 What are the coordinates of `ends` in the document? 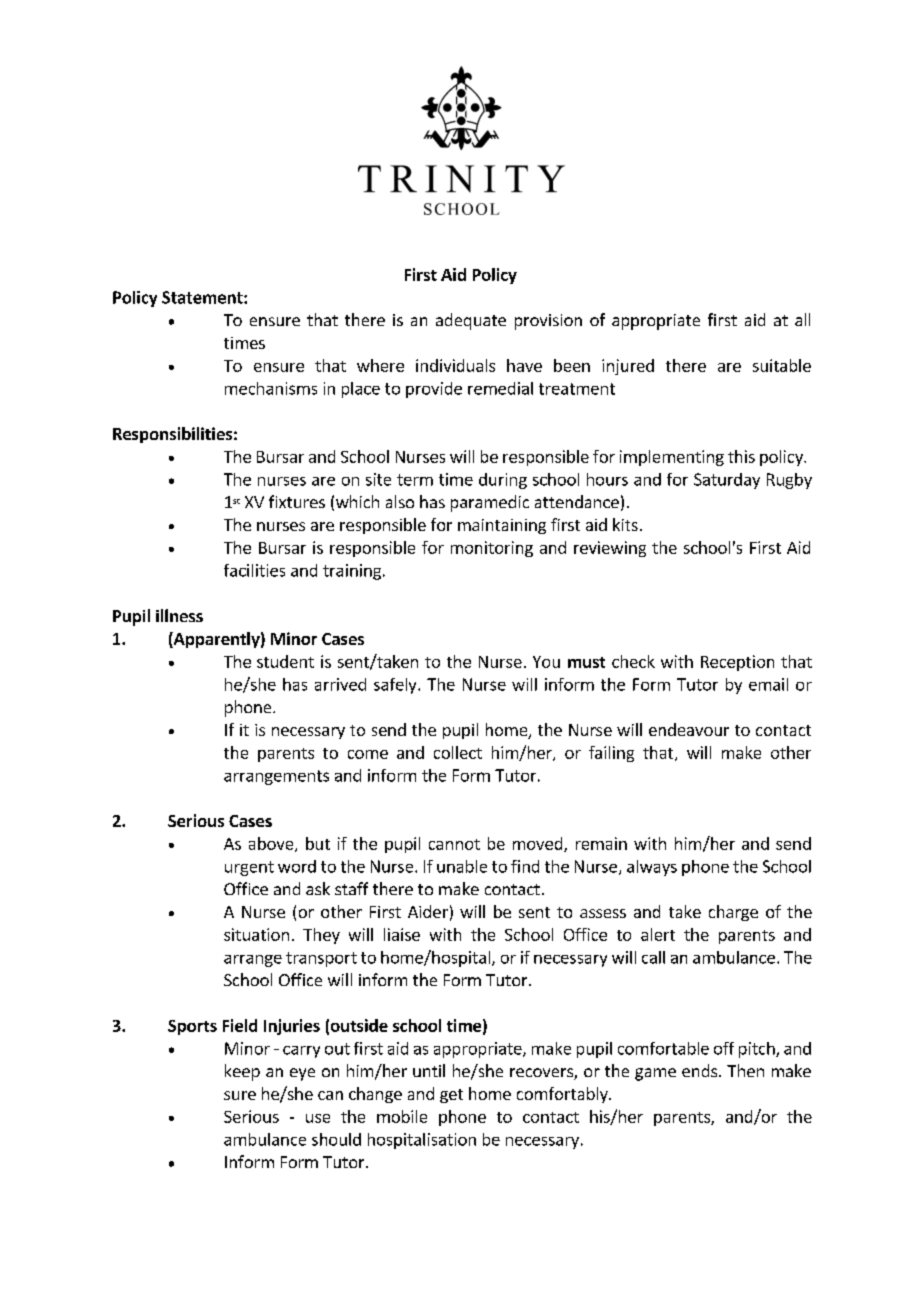 It's located at (701, 1070).
